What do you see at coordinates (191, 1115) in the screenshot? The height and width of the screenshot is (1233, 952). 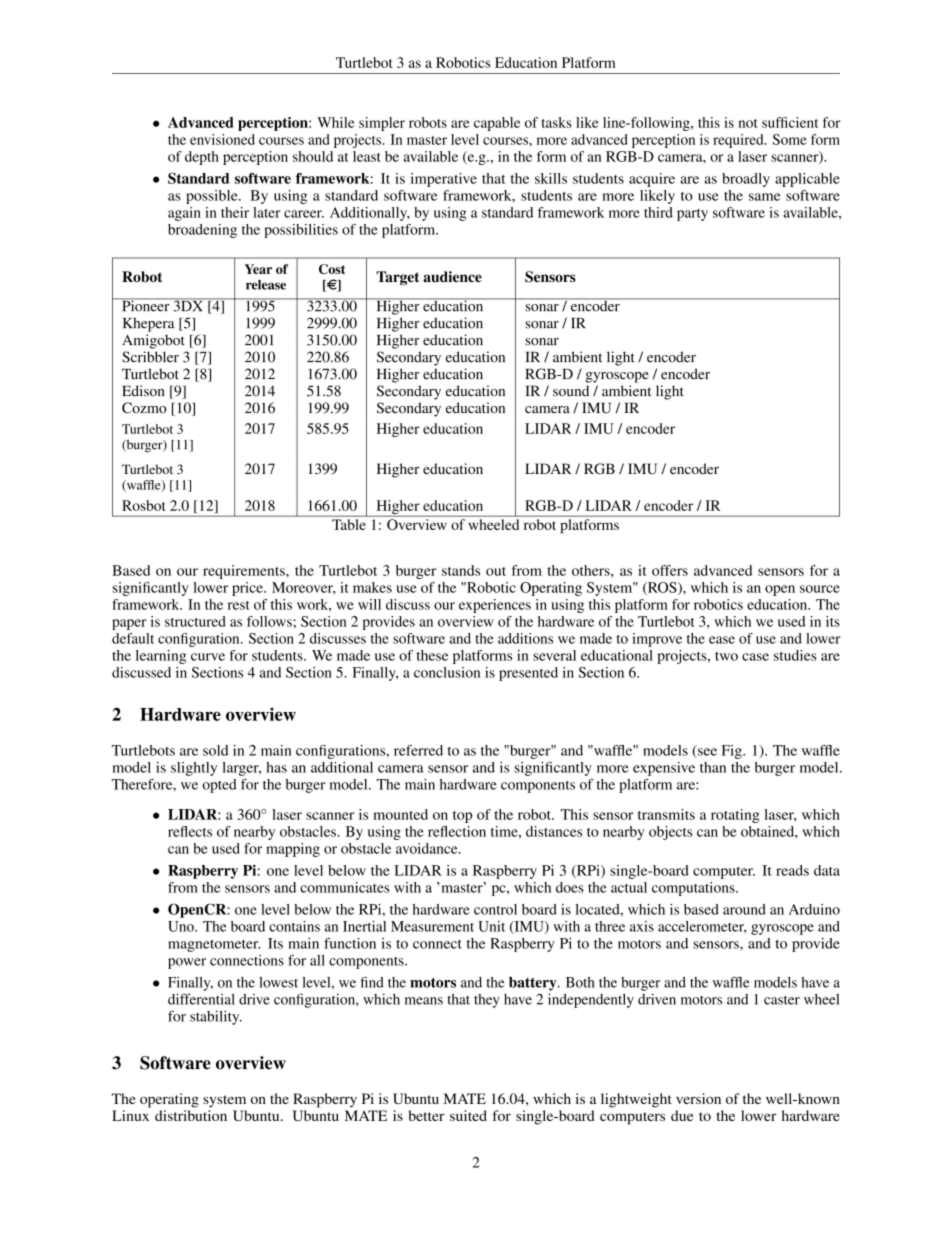 I see `distribution` at bounding box center [191, 1115].
